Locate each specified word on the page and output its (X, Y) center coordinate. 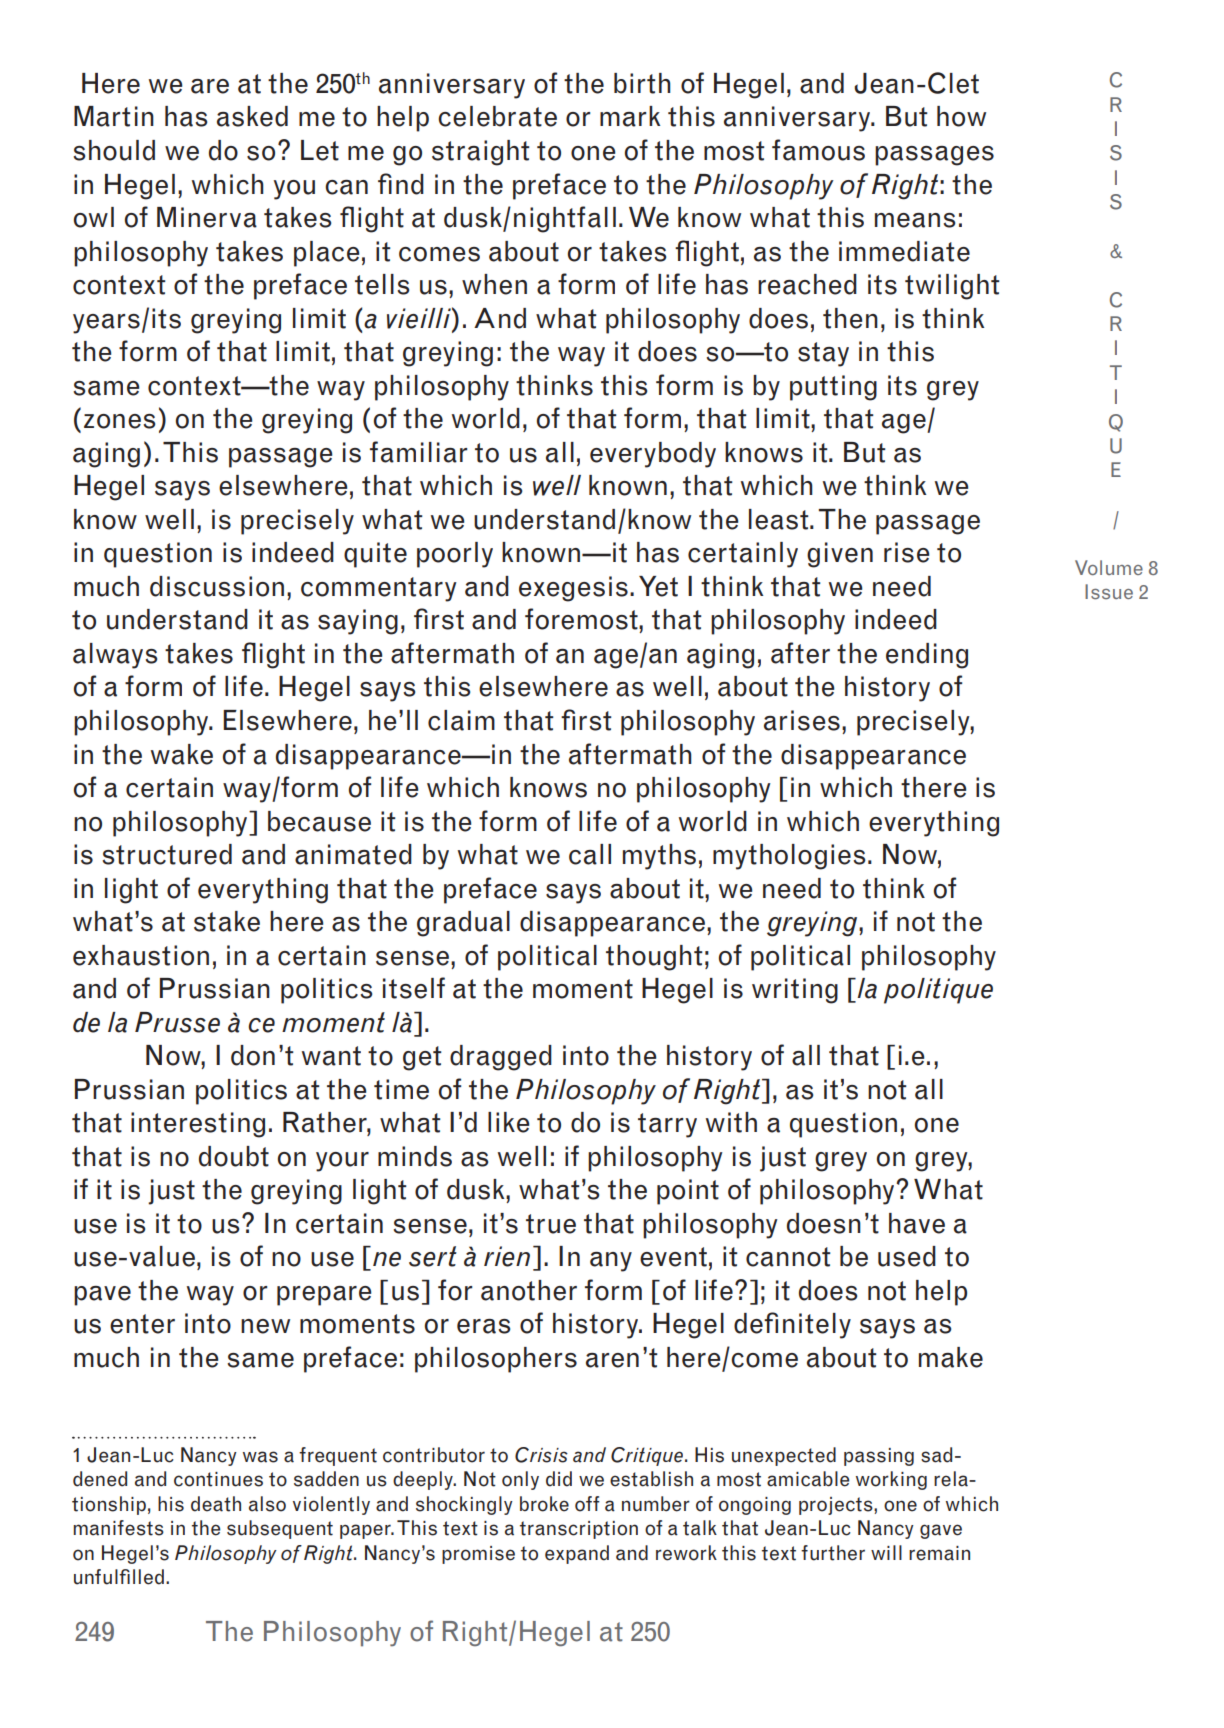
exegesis (573, 589)
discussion (217, 586)
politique (938, 991)
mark (630, 116)
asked (252, 116)
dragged (501, 1058)
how (961, 116)
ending (927, 656)
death (216, 1504)
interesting (198, 1125)
